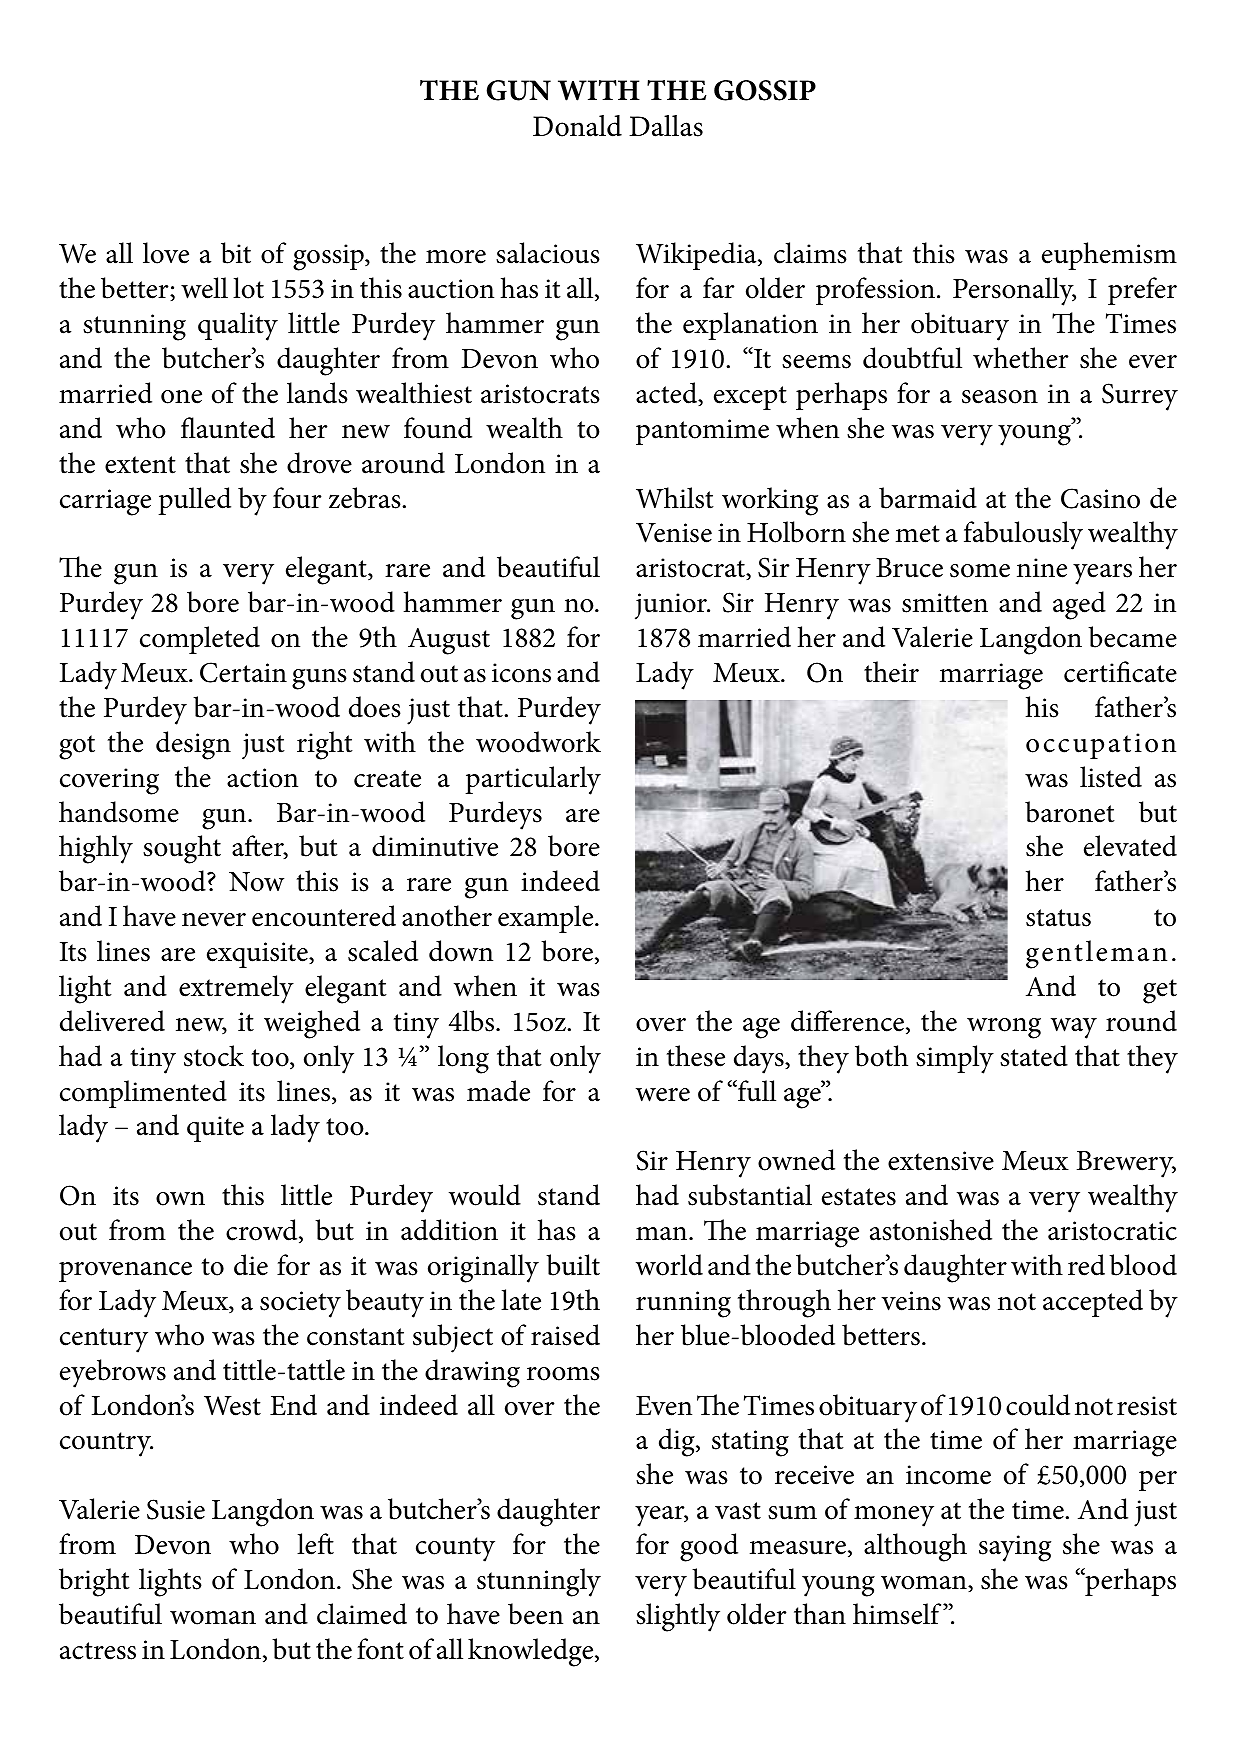 The width and height of the screenshot is (1236, 1748). I want to click on sought, so click(182, 849).
